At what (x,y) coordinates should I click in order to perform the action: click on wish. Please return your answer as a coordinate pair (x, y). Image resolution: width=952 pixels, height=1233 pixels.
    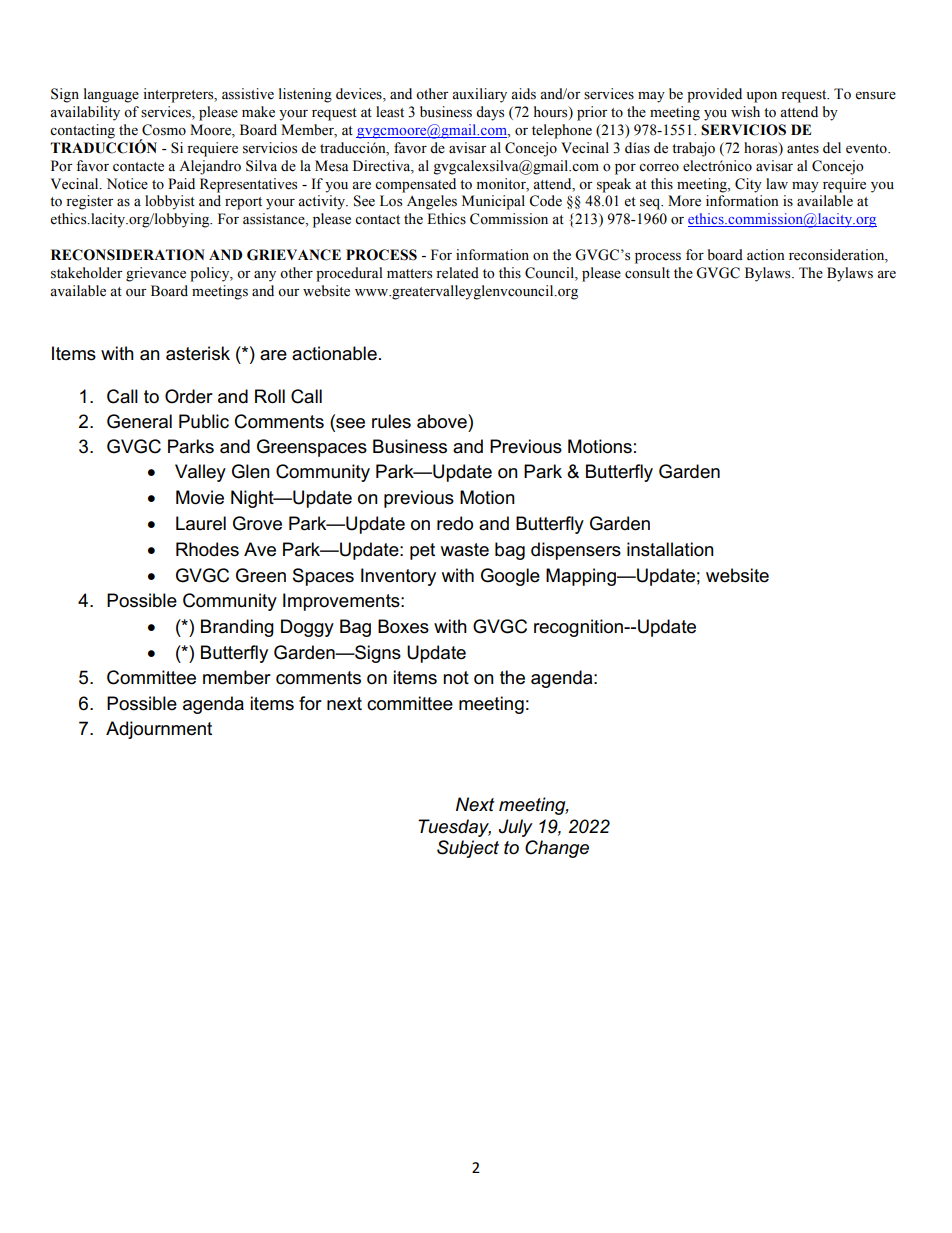
    Looking at the image, I should click on (745, 112).
